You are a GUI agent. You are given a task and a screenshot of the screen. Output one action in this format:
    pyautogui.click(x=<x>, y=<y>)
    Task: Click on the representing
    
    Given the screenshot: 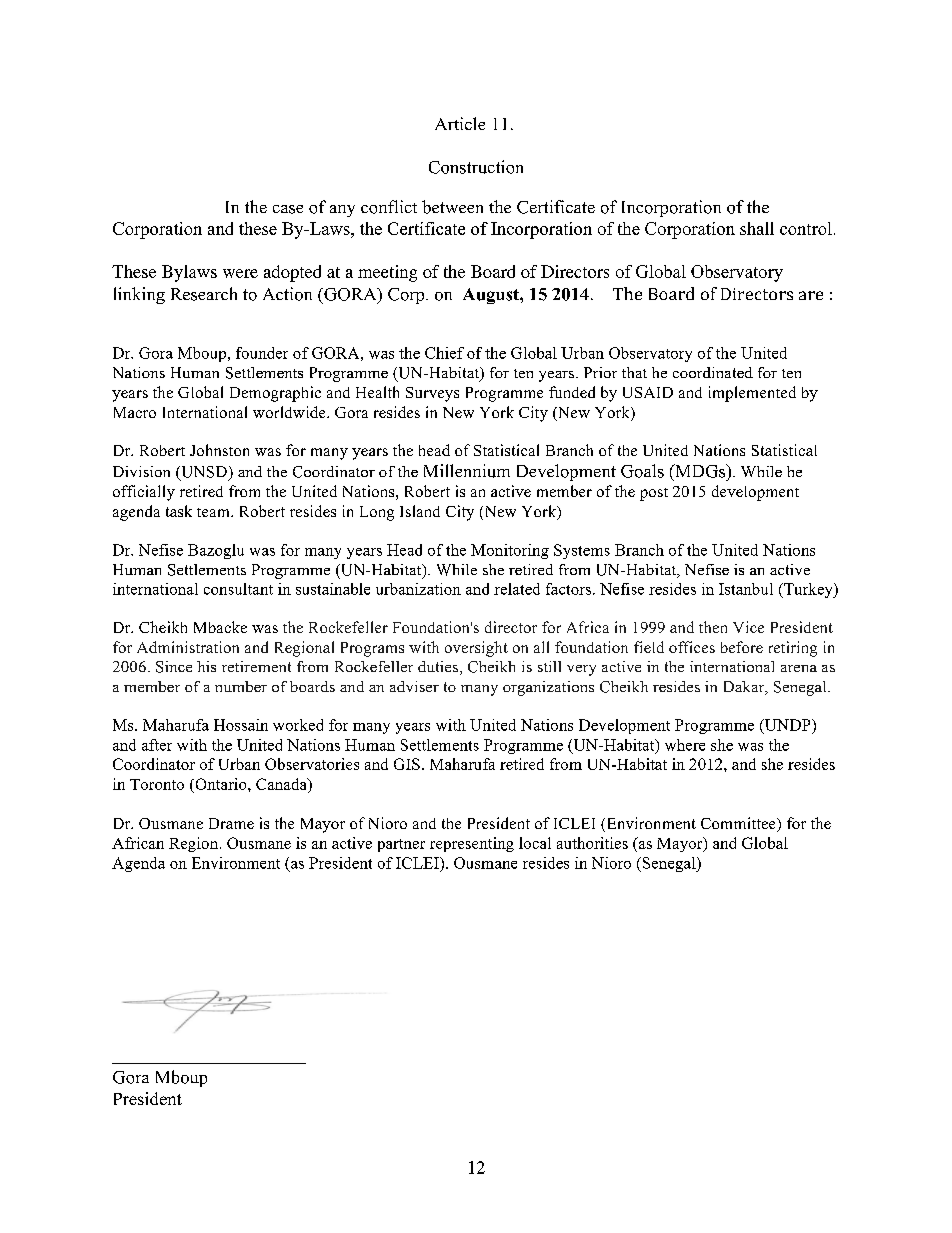 What is the action you would take?
    pyautogui.click(x=472, y=844)
